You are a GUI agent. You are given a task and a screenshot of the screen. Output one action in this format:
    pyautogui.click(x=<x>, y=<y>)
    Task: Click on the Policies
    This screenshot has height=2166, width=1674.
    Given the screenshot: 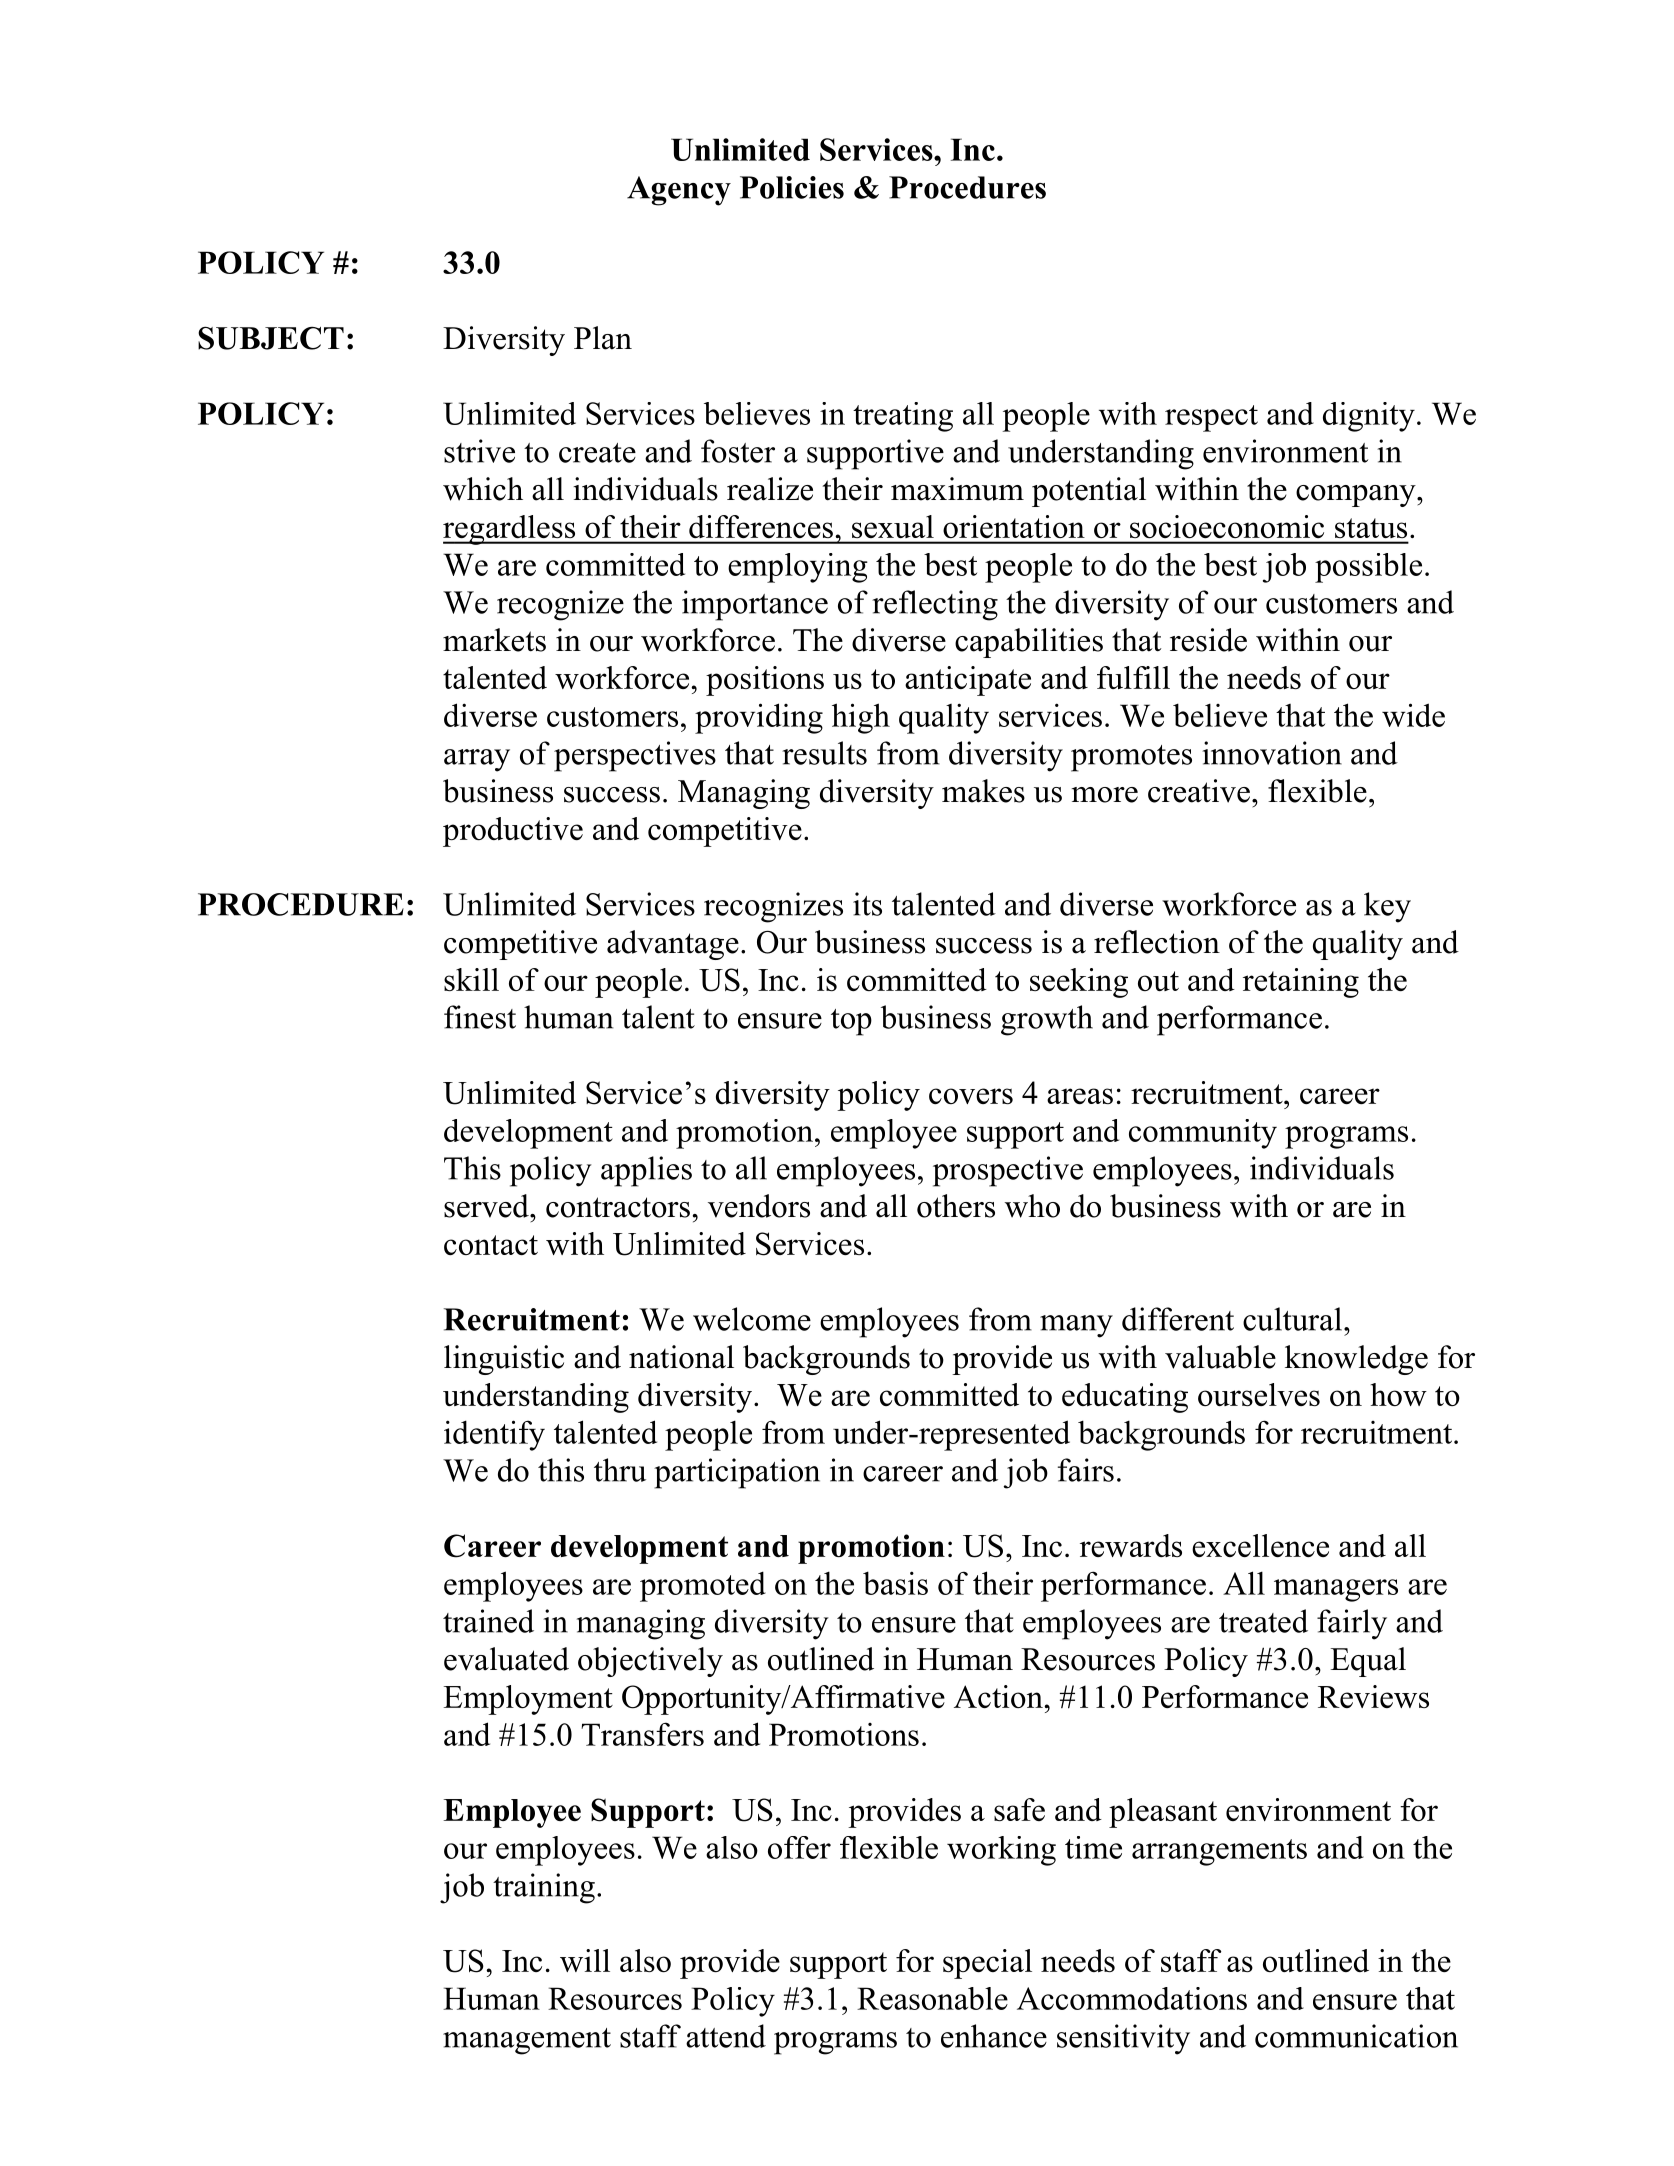 What is the action you would take?
    pyautogui.click(x=792, y=187)
